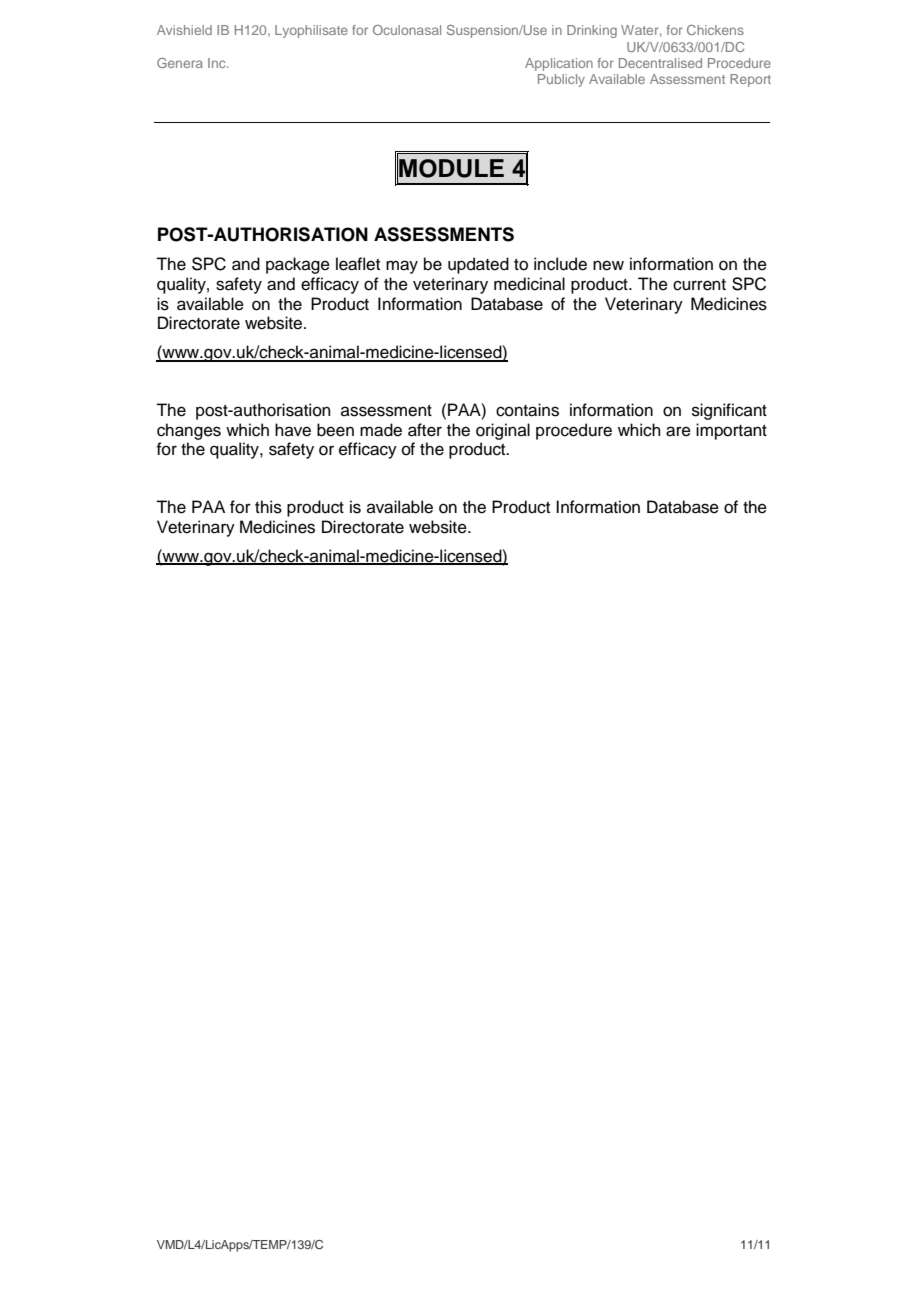 This page has width=924, height=1308. I want to click on original, so click(503, 431).
